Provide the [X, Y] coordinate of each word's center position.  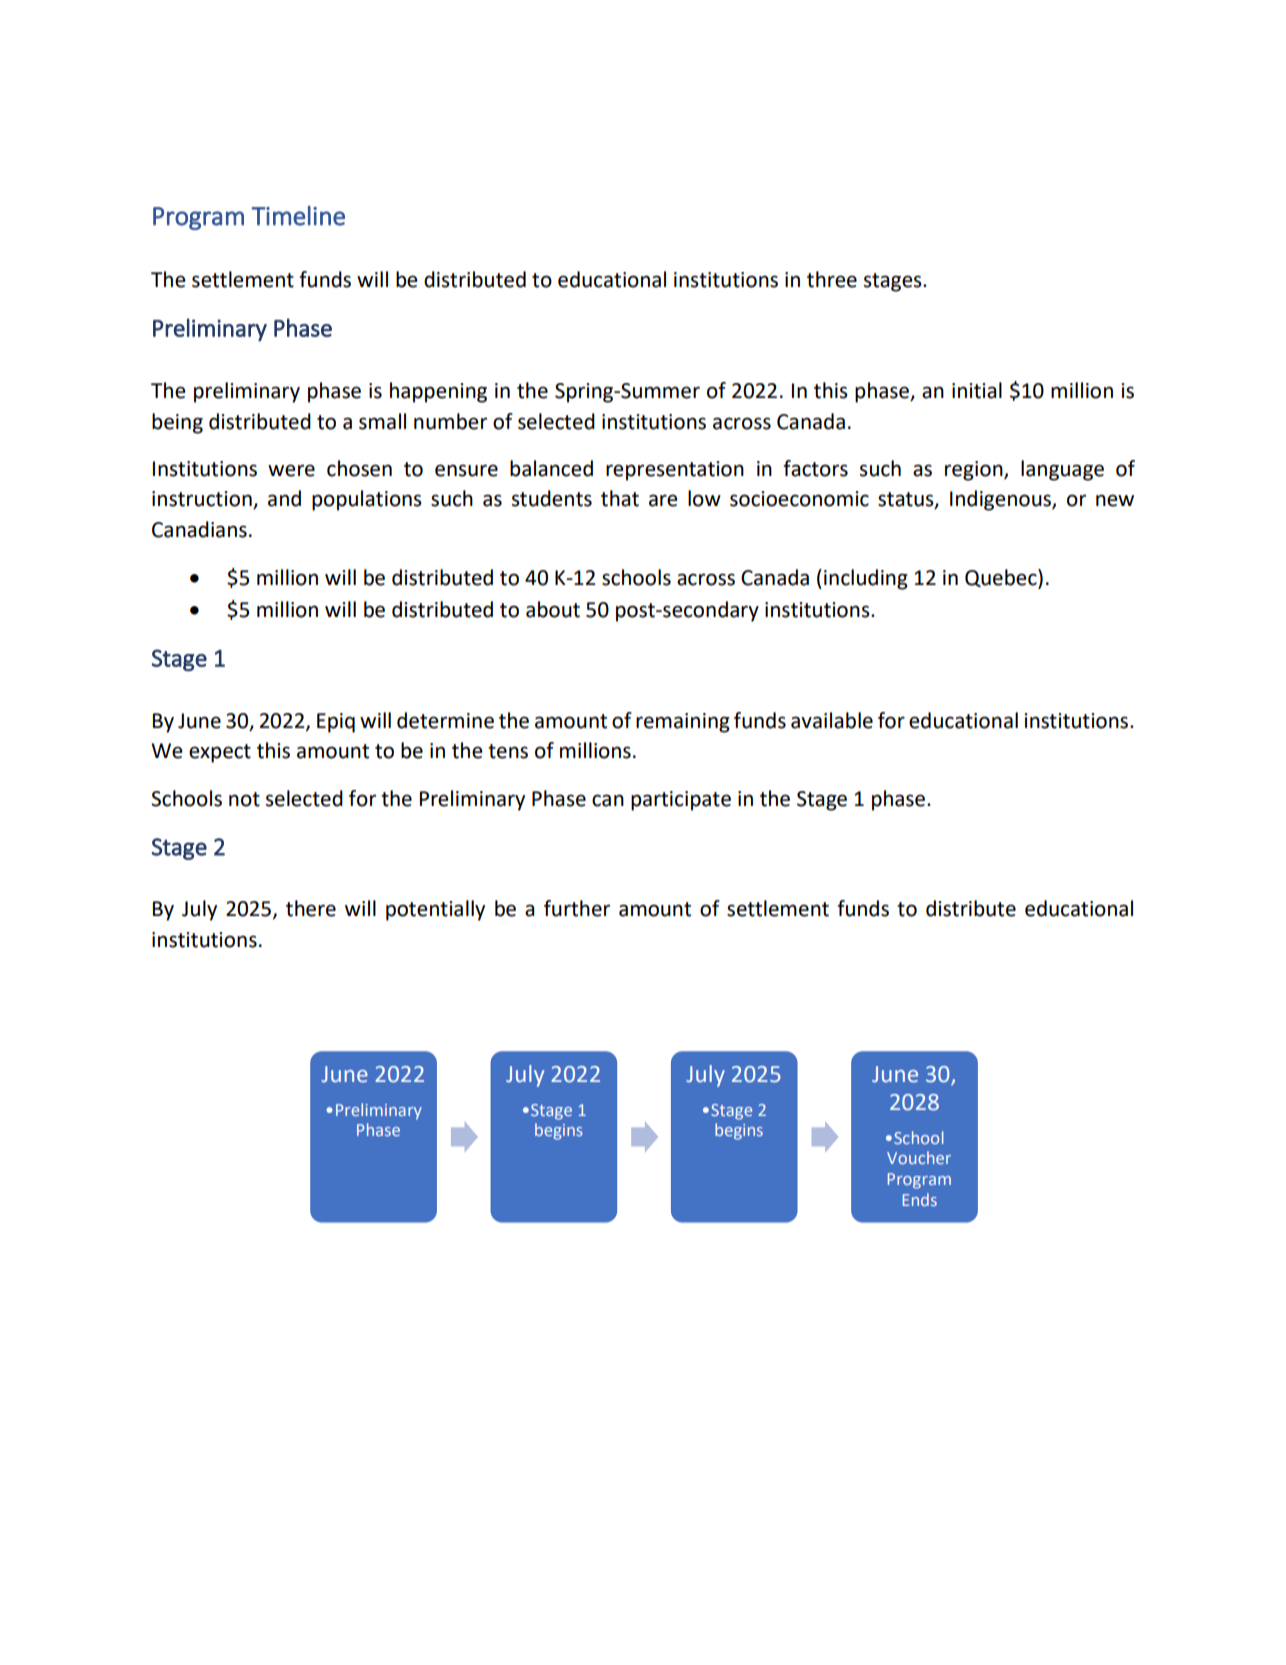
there [311, 908]
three [832, 279]
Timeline [298, 216]
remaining [683, 723]
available [832, 720]
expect [220, 753]
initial [977, 390]
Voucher [919, 1157]
